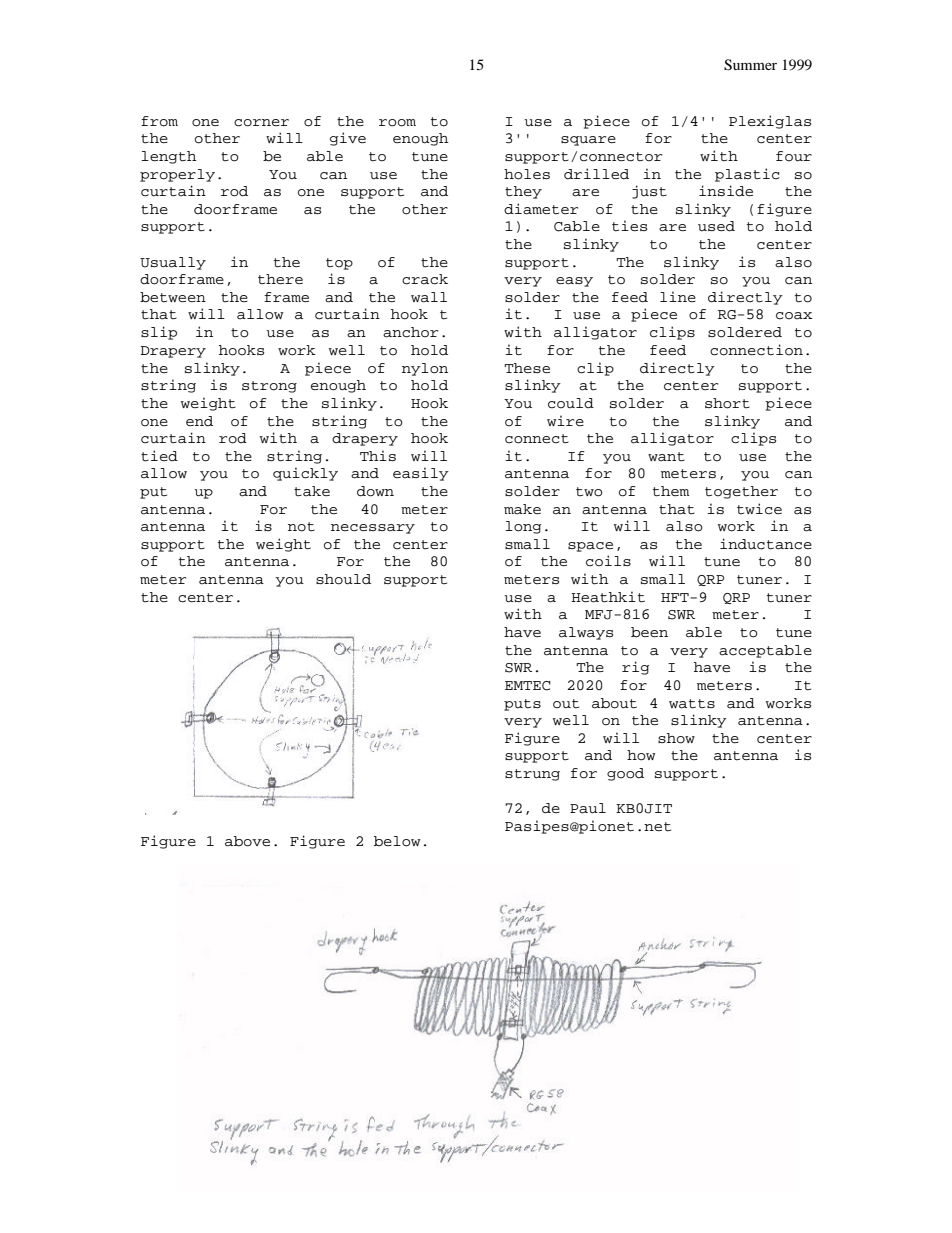 The image size is (952, 1233). I want to click on long, so click(523, 527).
